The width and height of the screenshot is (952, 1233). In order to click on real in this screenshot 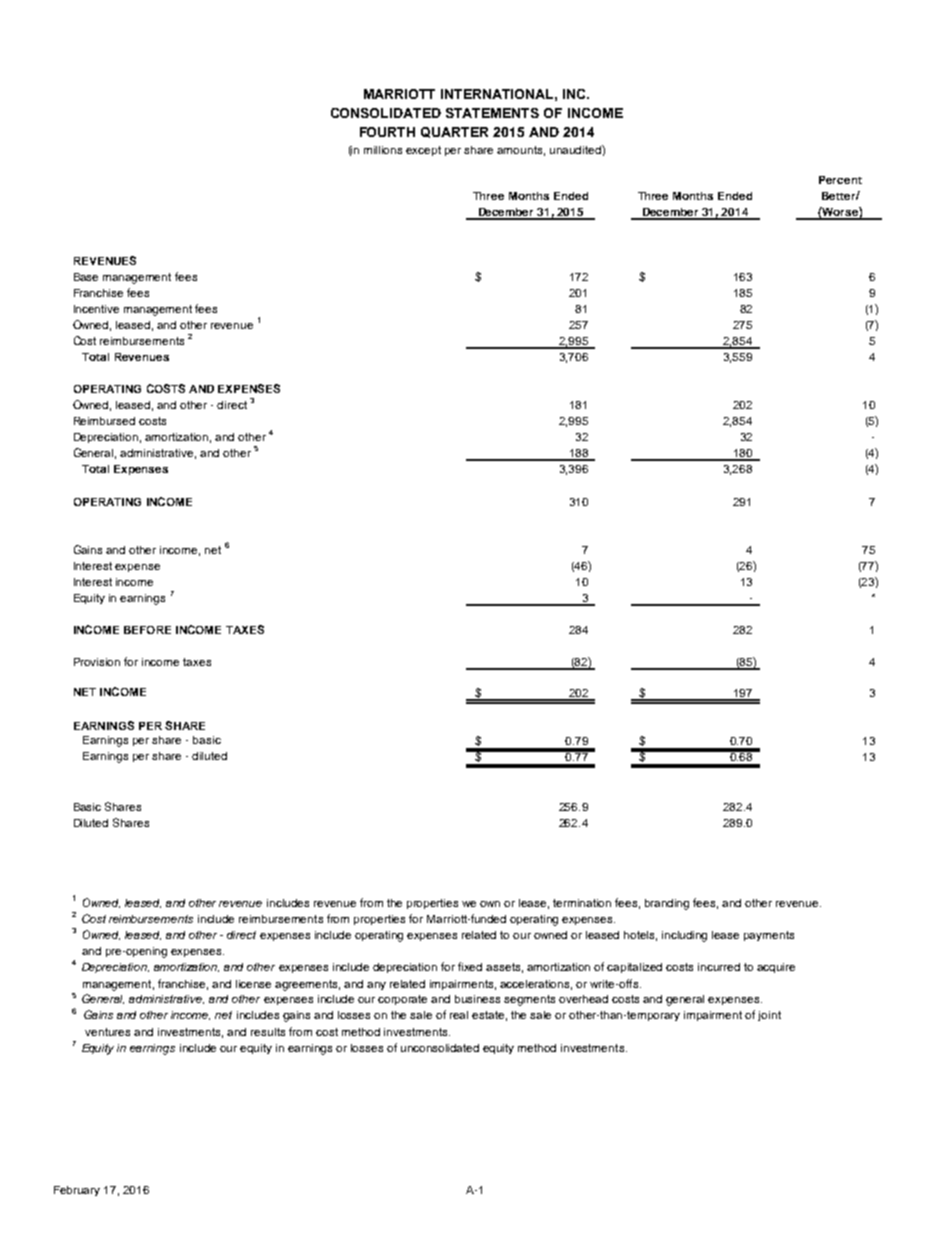, I will do `click(459, 1015)`.
